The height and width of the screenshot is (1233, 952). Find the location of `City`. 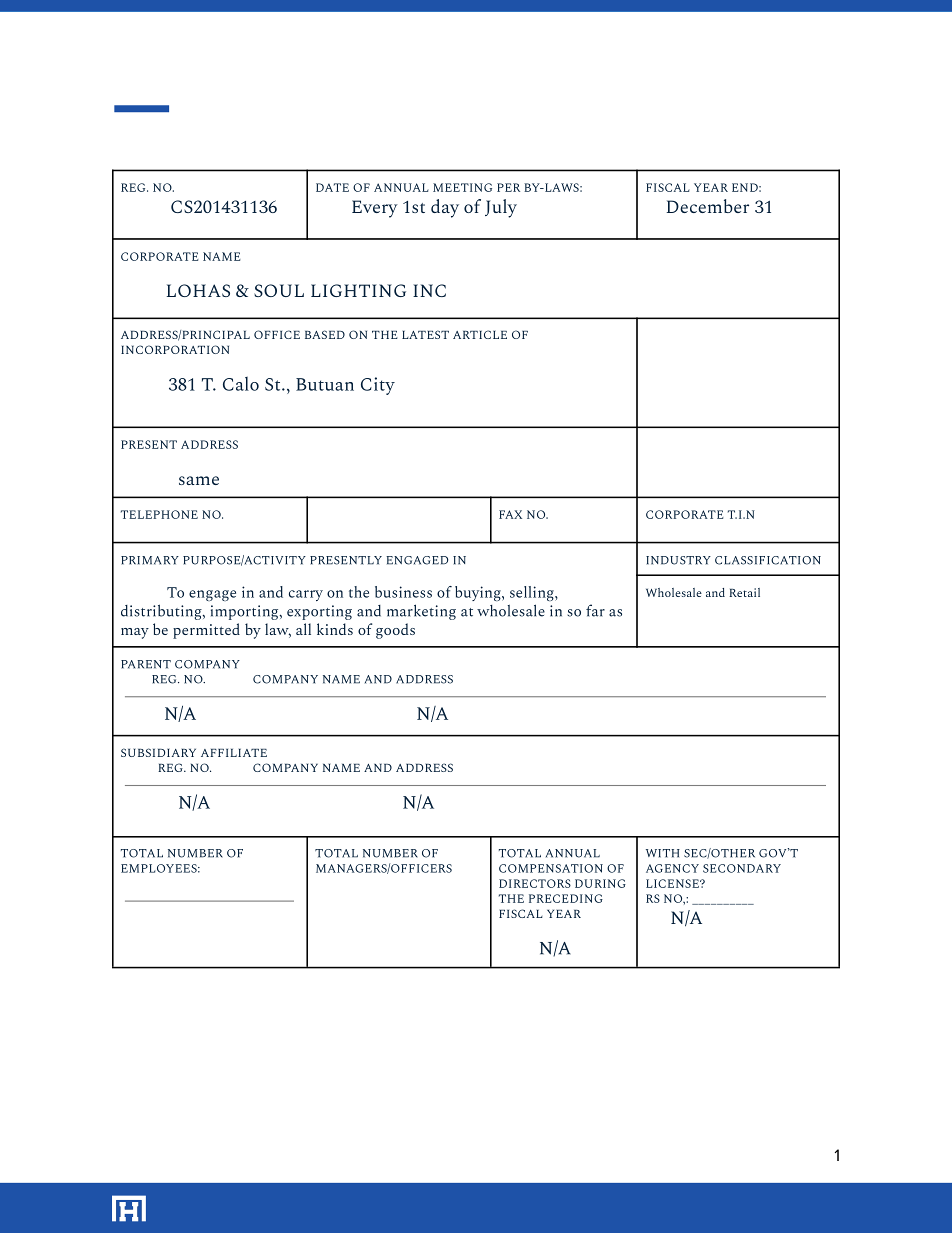

City is located at coordinates (378, 386).
